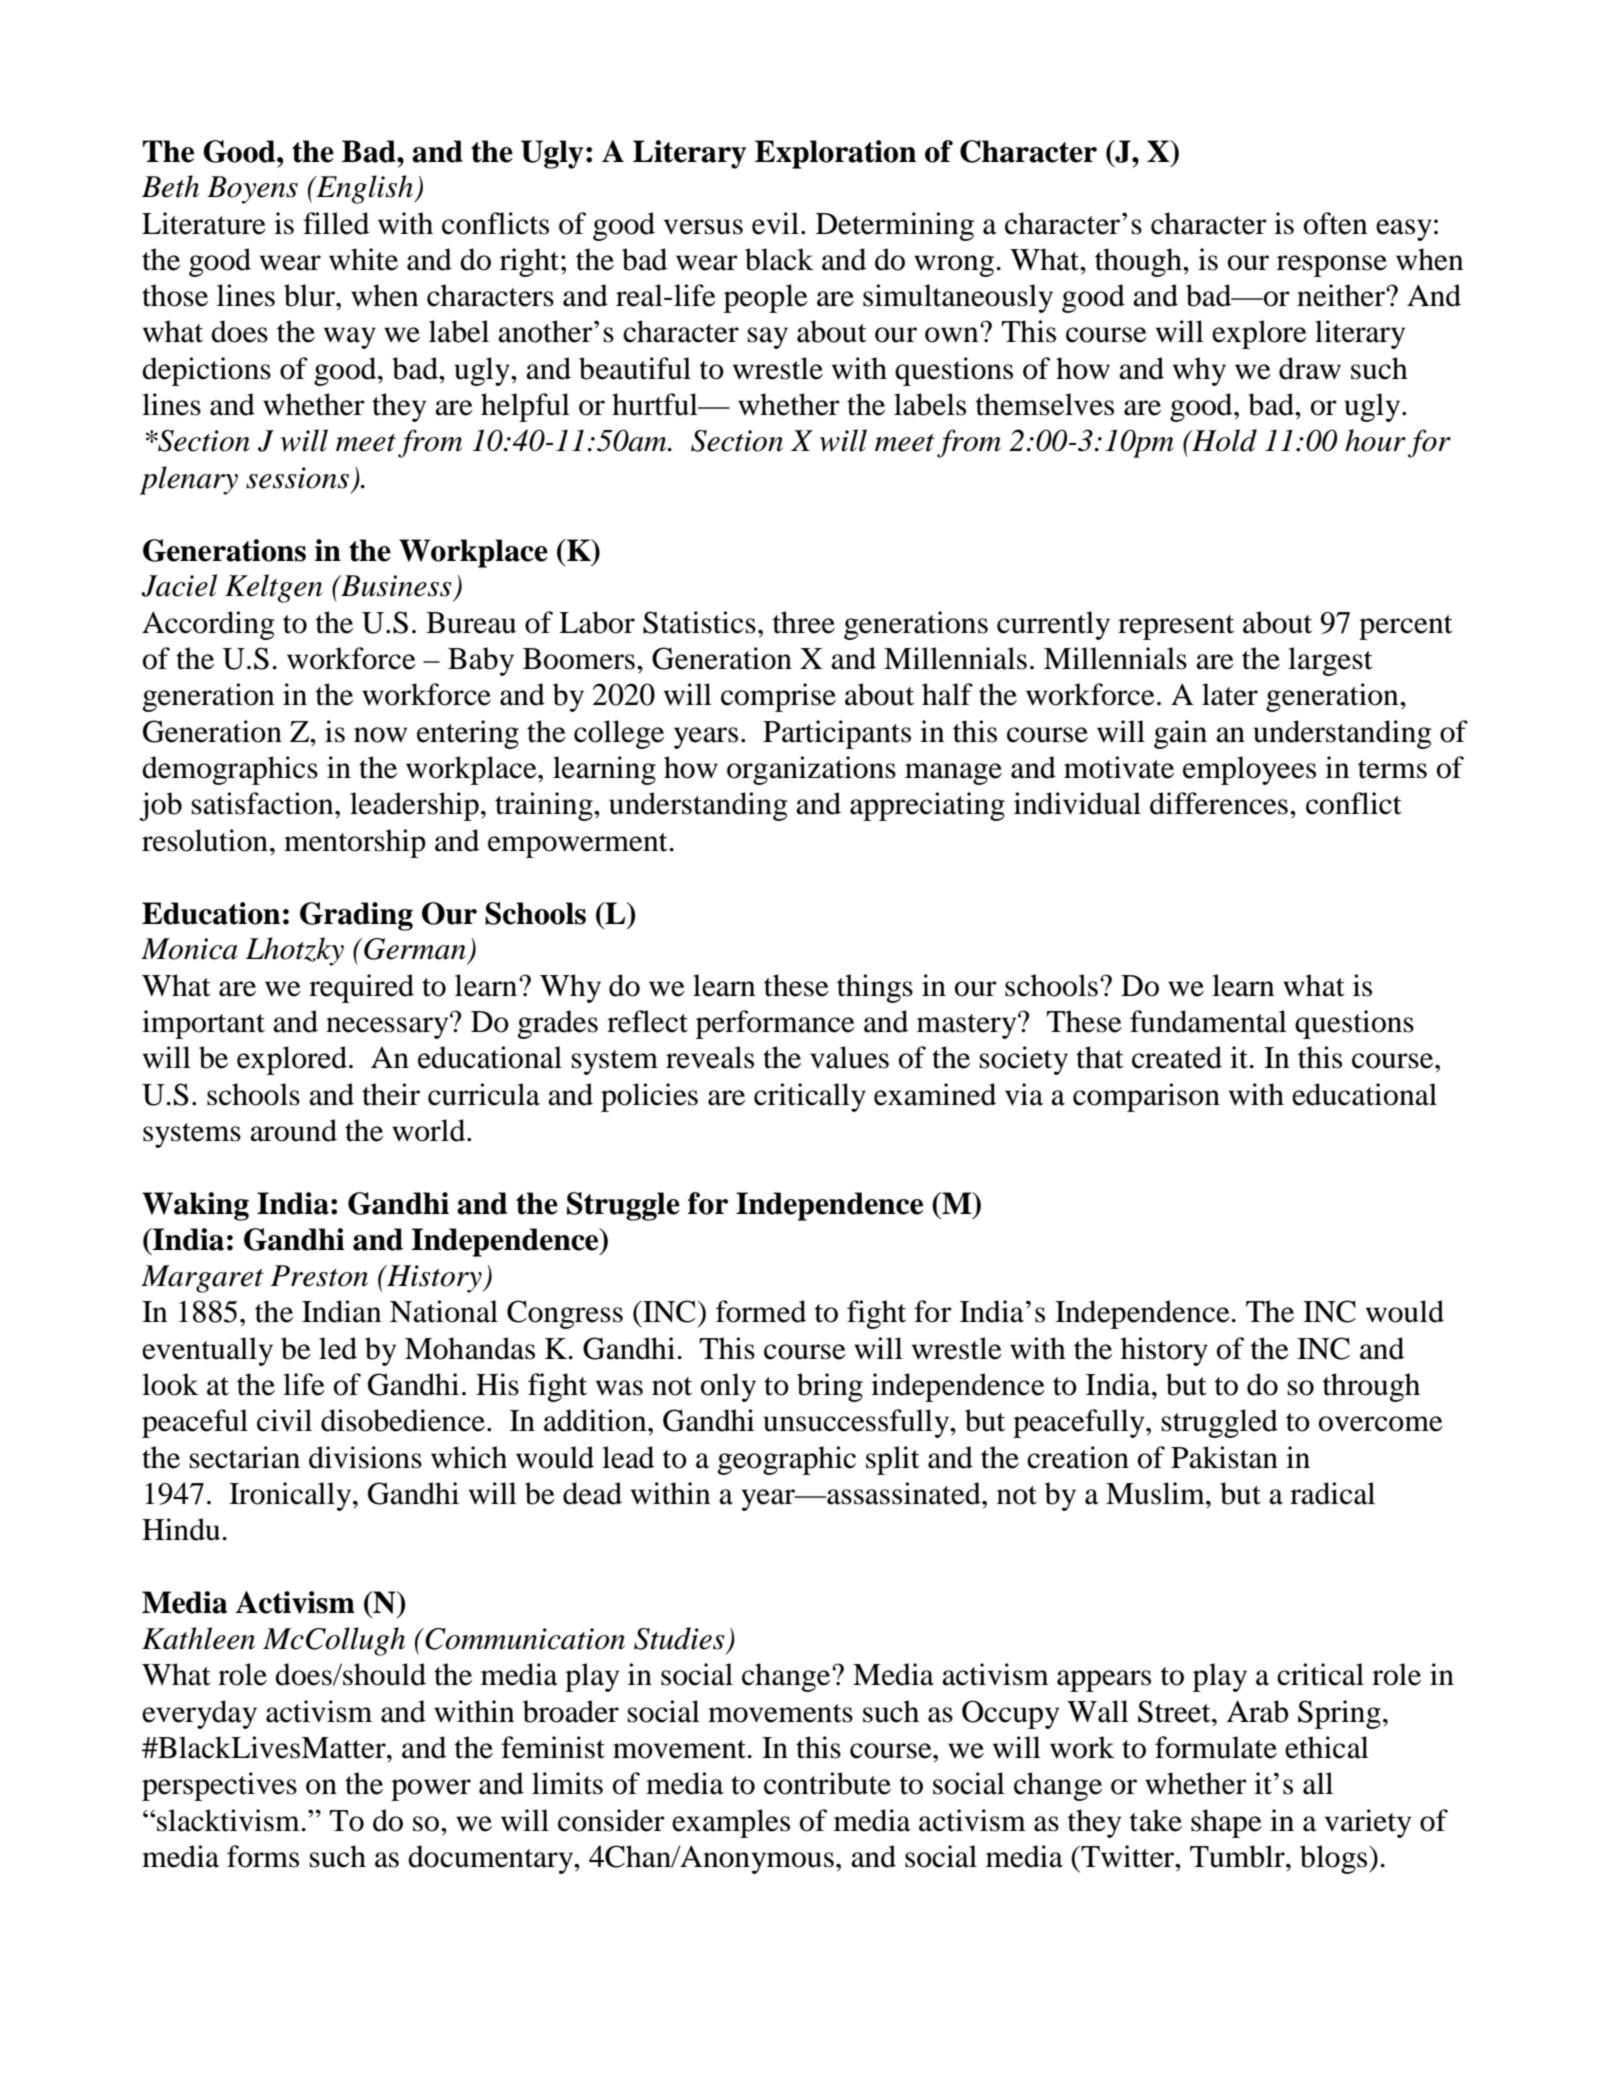  What do you see at coordinates (1336, 223) in the document?
I see `often` at bounding box center [1336, 223].
